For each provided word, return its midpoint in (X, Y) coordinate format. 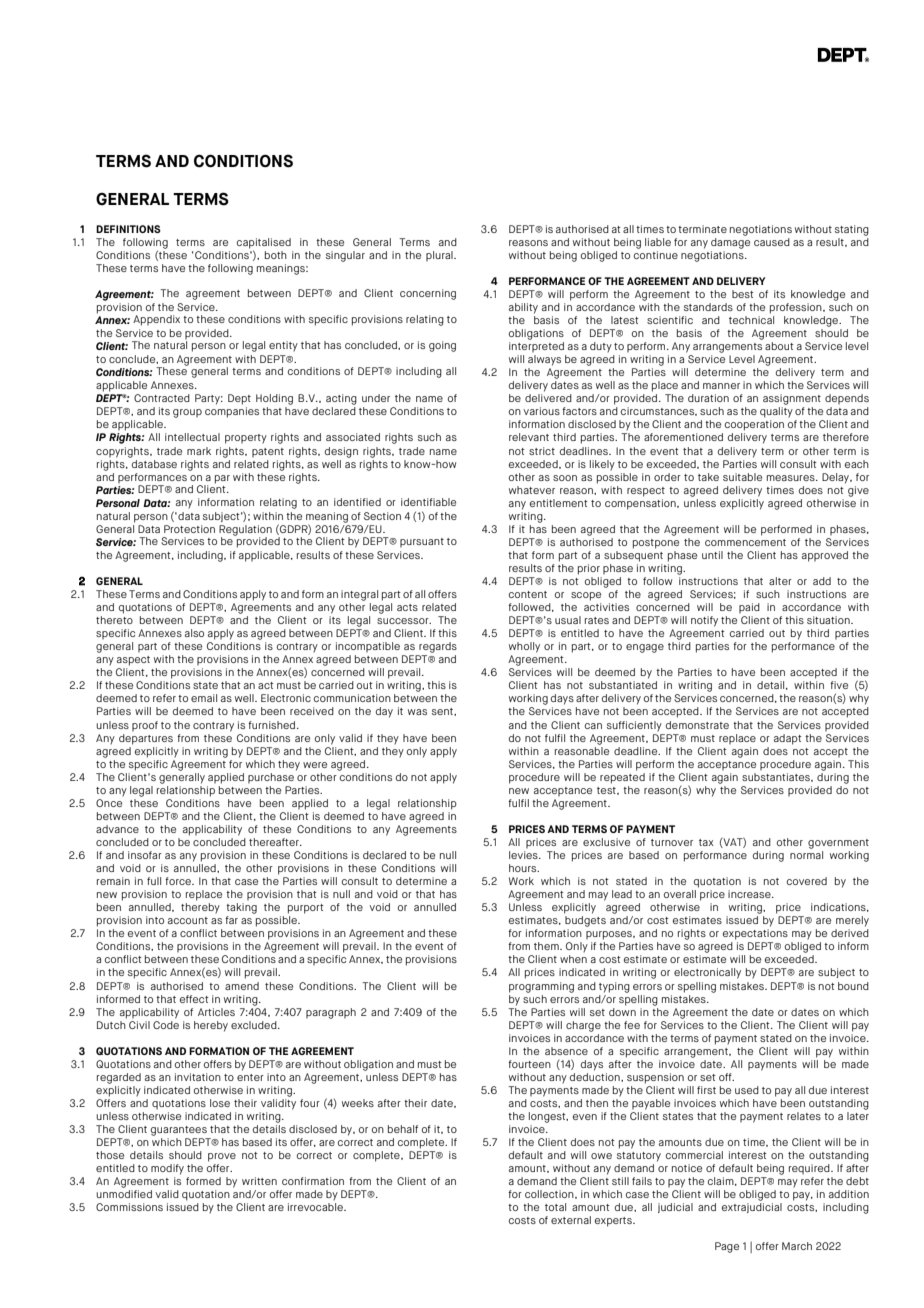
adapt (788, 739)
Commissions (129, 1207)
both (276, 255)
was (417, 712)
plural (440, 256)
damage (730, 242)
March (797, 1246)
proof (145, 726)
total (555, 1207)
